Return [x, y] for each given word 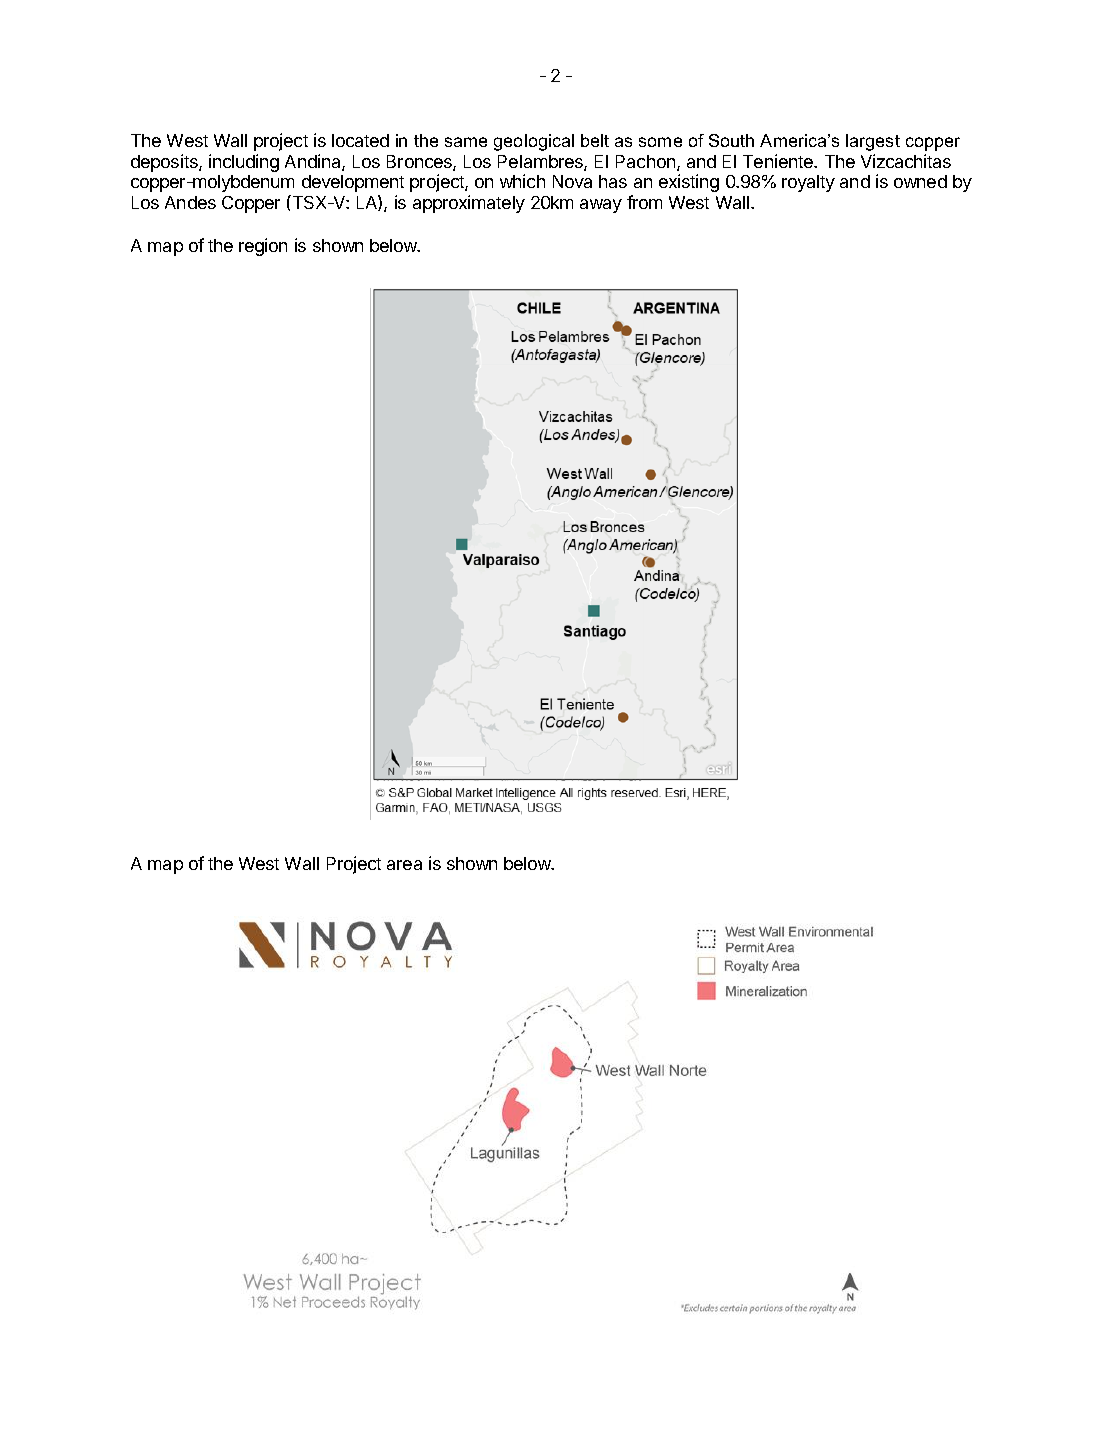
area [404, 865]
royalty [808, 183]
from [644, 202]
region [263, 247]
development [353, 183]
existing [689, 183]
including [244, 163]
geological [534, 142]
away [601, 206]
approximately [469, 204]
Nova [572, 181]
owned [920, 181]
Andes [190, 202]
